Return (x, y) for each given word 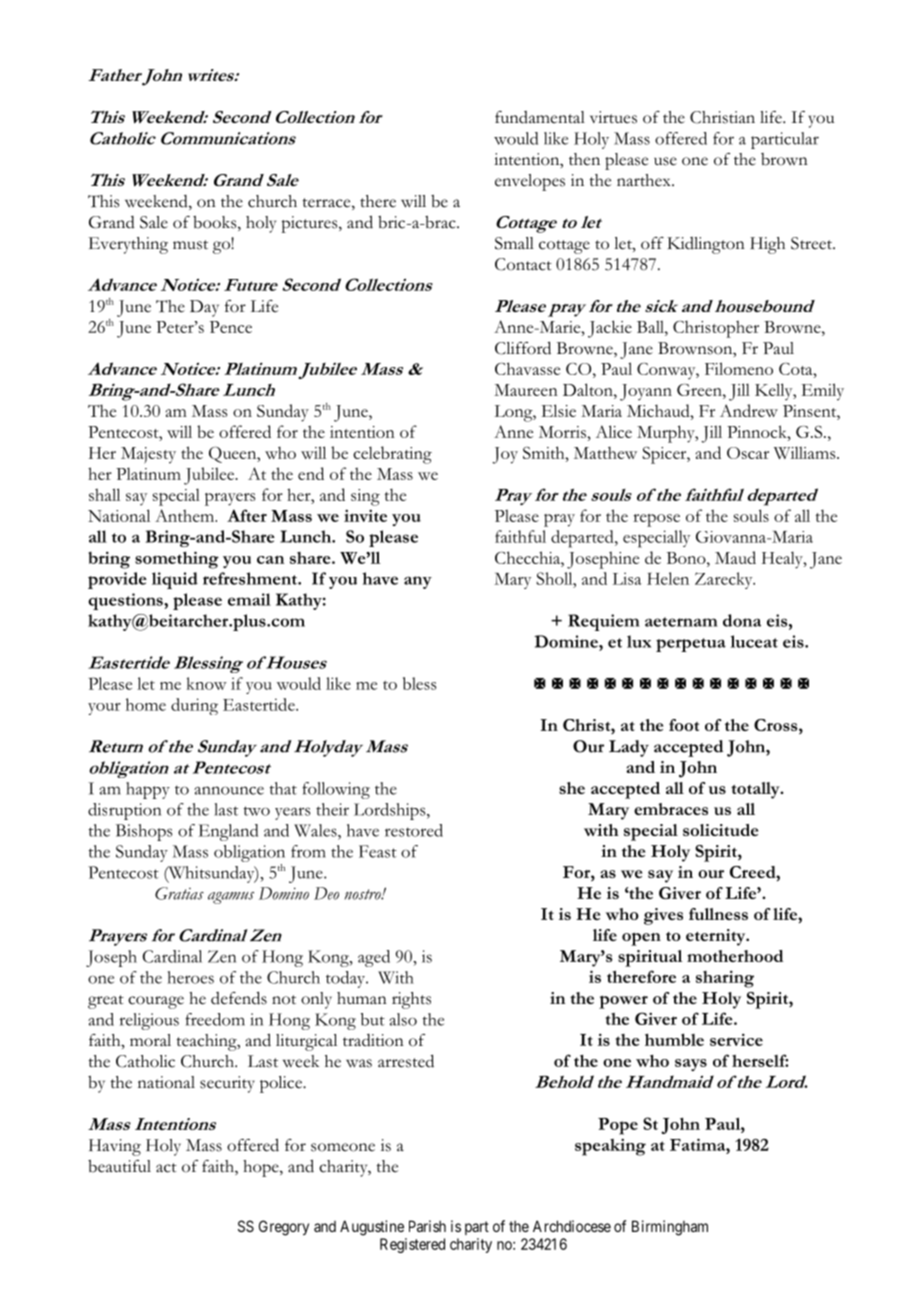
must (190, 245)
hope (262, 1168)
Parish (427, 1226)
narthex (645, 180)
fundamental (540, 117)
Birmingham (670, 1228)
